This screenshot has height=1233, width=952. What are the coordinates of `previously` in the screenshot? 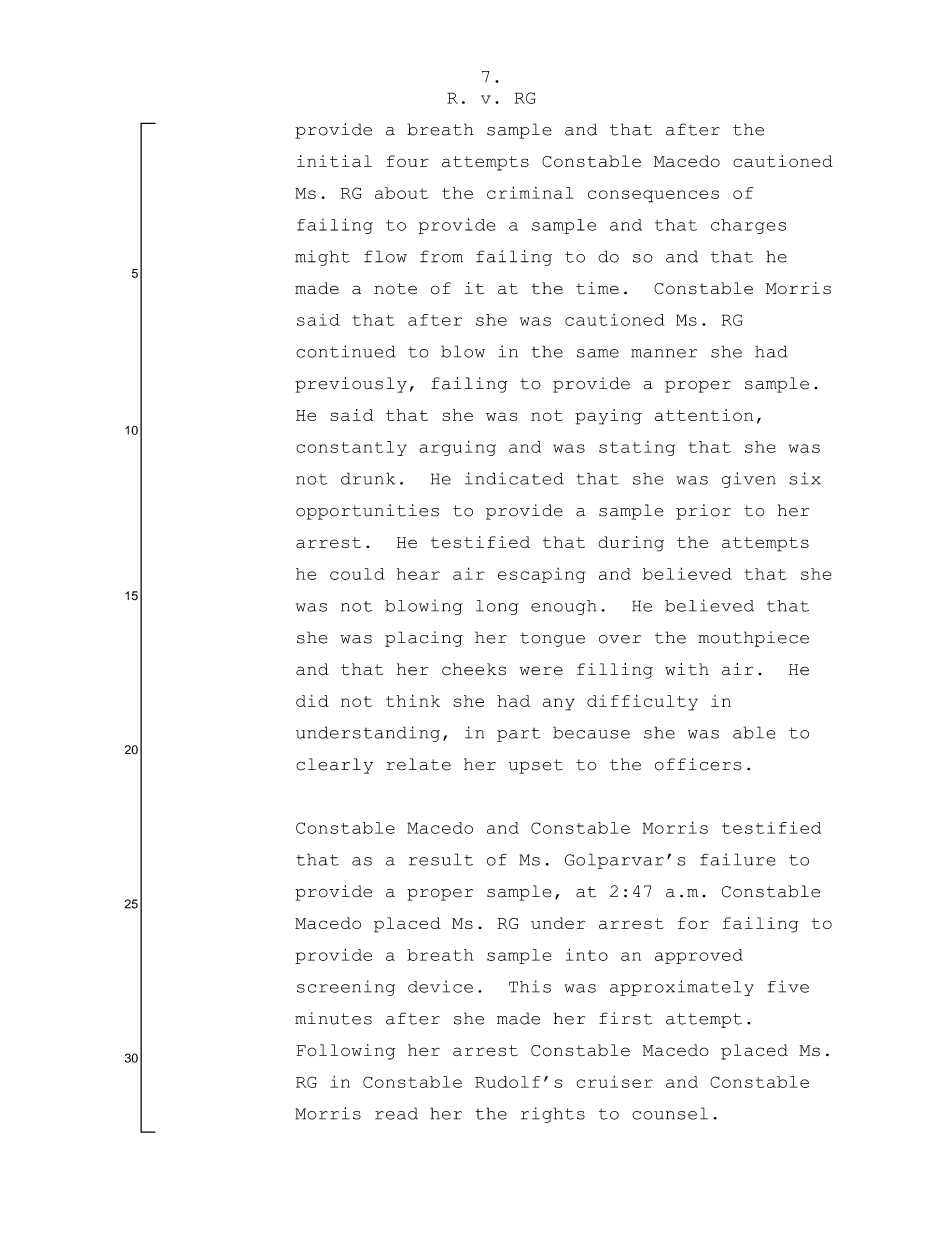 It's located at (351, 385).
